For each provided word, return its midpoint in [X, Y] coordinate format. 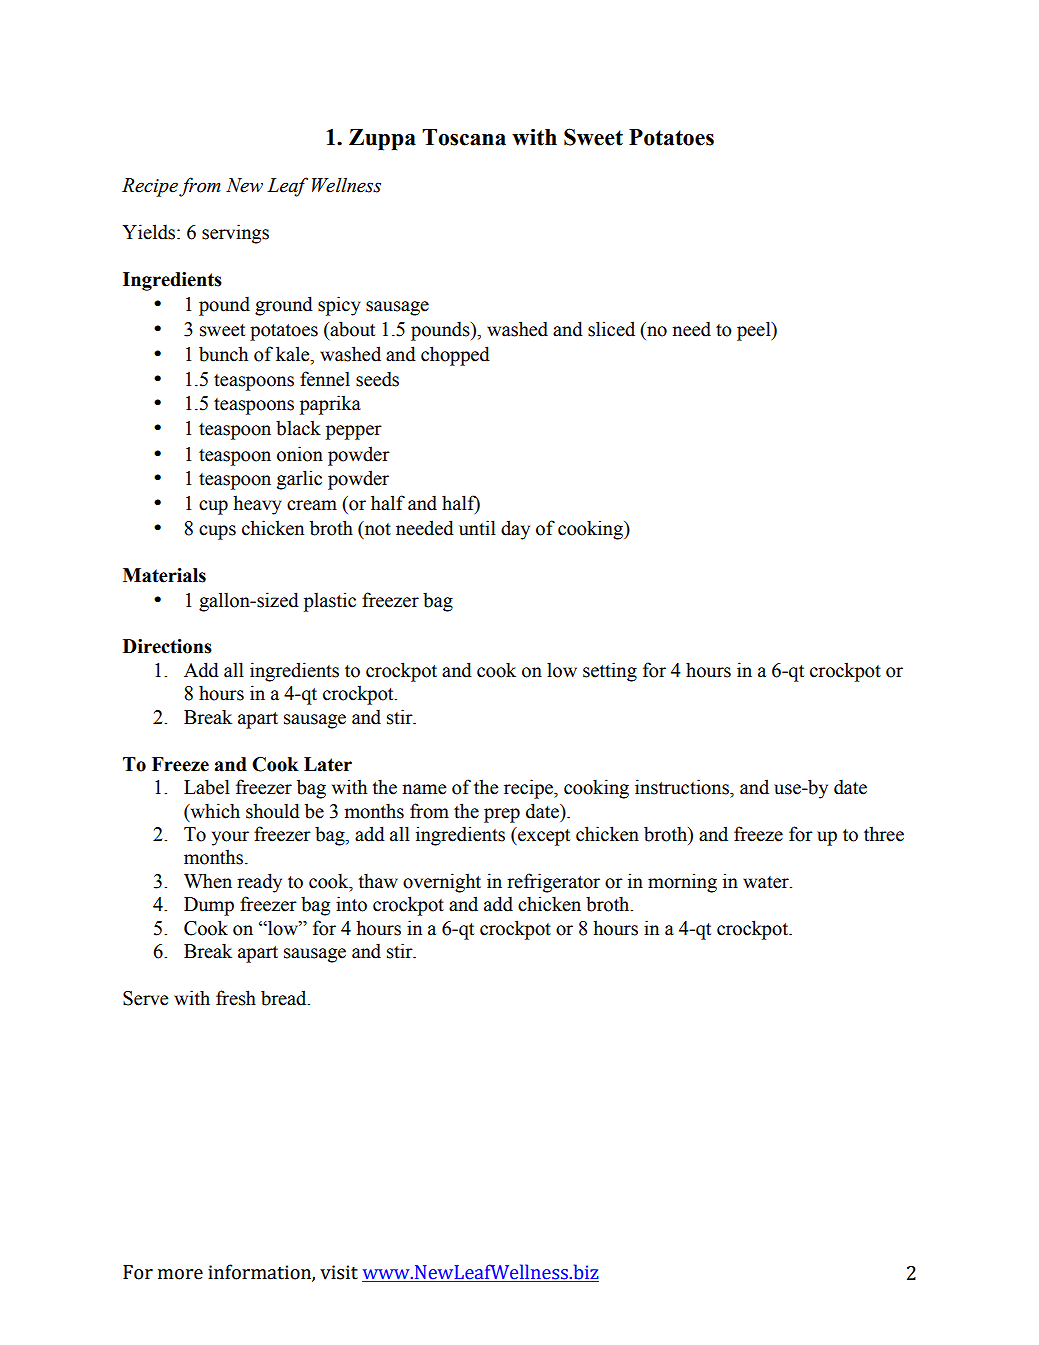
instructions [683, 787]
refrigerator [553, 883]
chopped [455, 356]
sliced [611, 329]
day [515, 530]
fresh [236, 998]
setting [610, 672]
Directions [167, 646]
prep [502, 815]
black [298, 428]
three [884, 834]
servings [235, 234]
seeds [377, 379]
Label [207, 787]
